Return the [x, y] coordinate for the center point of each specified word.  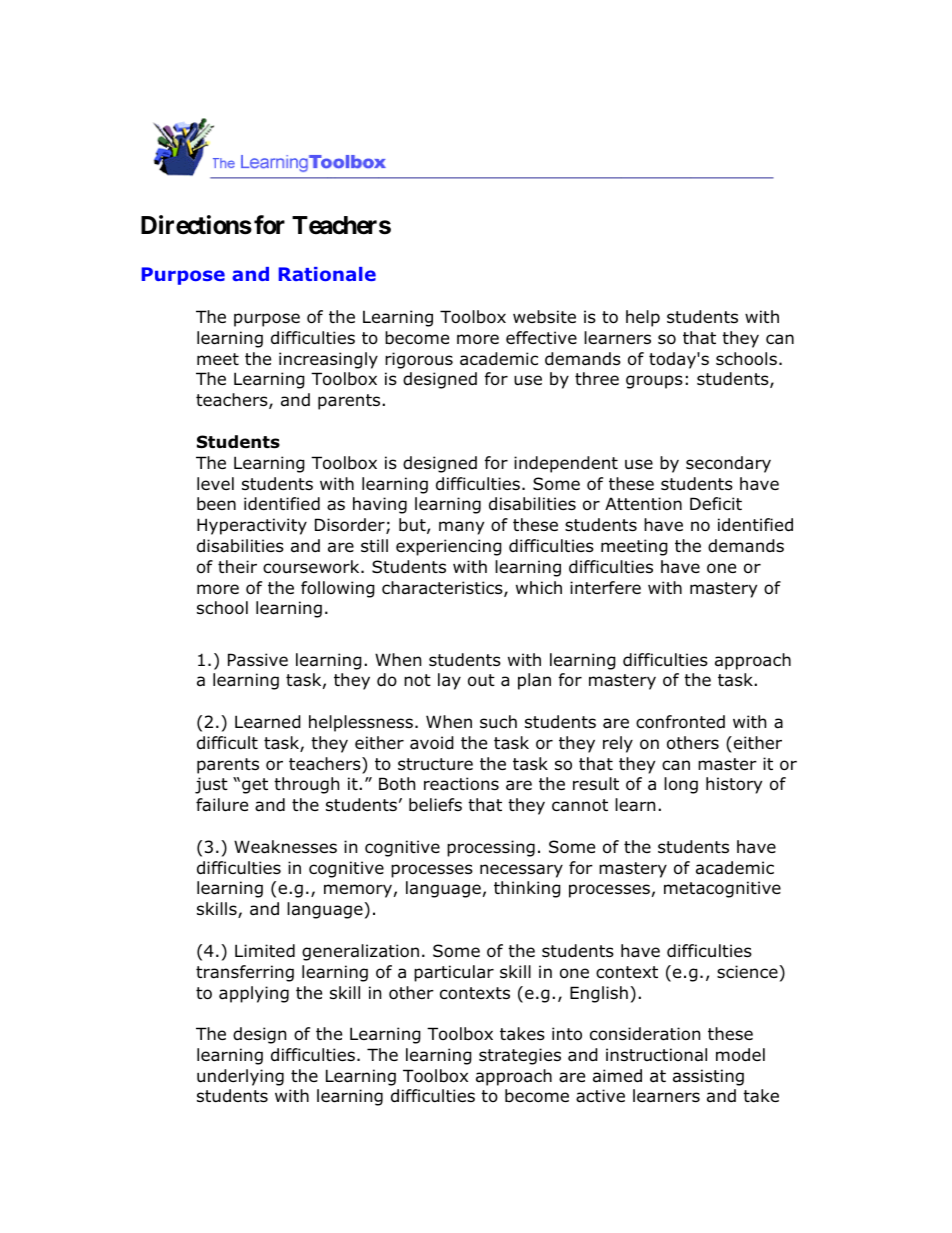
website [544, 317]
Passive [258, 660]
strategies [520, 1056]
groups [654, 382]
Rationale [327, 274]
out [481, 680]
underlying [240, 1077]
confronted [680, 722]
